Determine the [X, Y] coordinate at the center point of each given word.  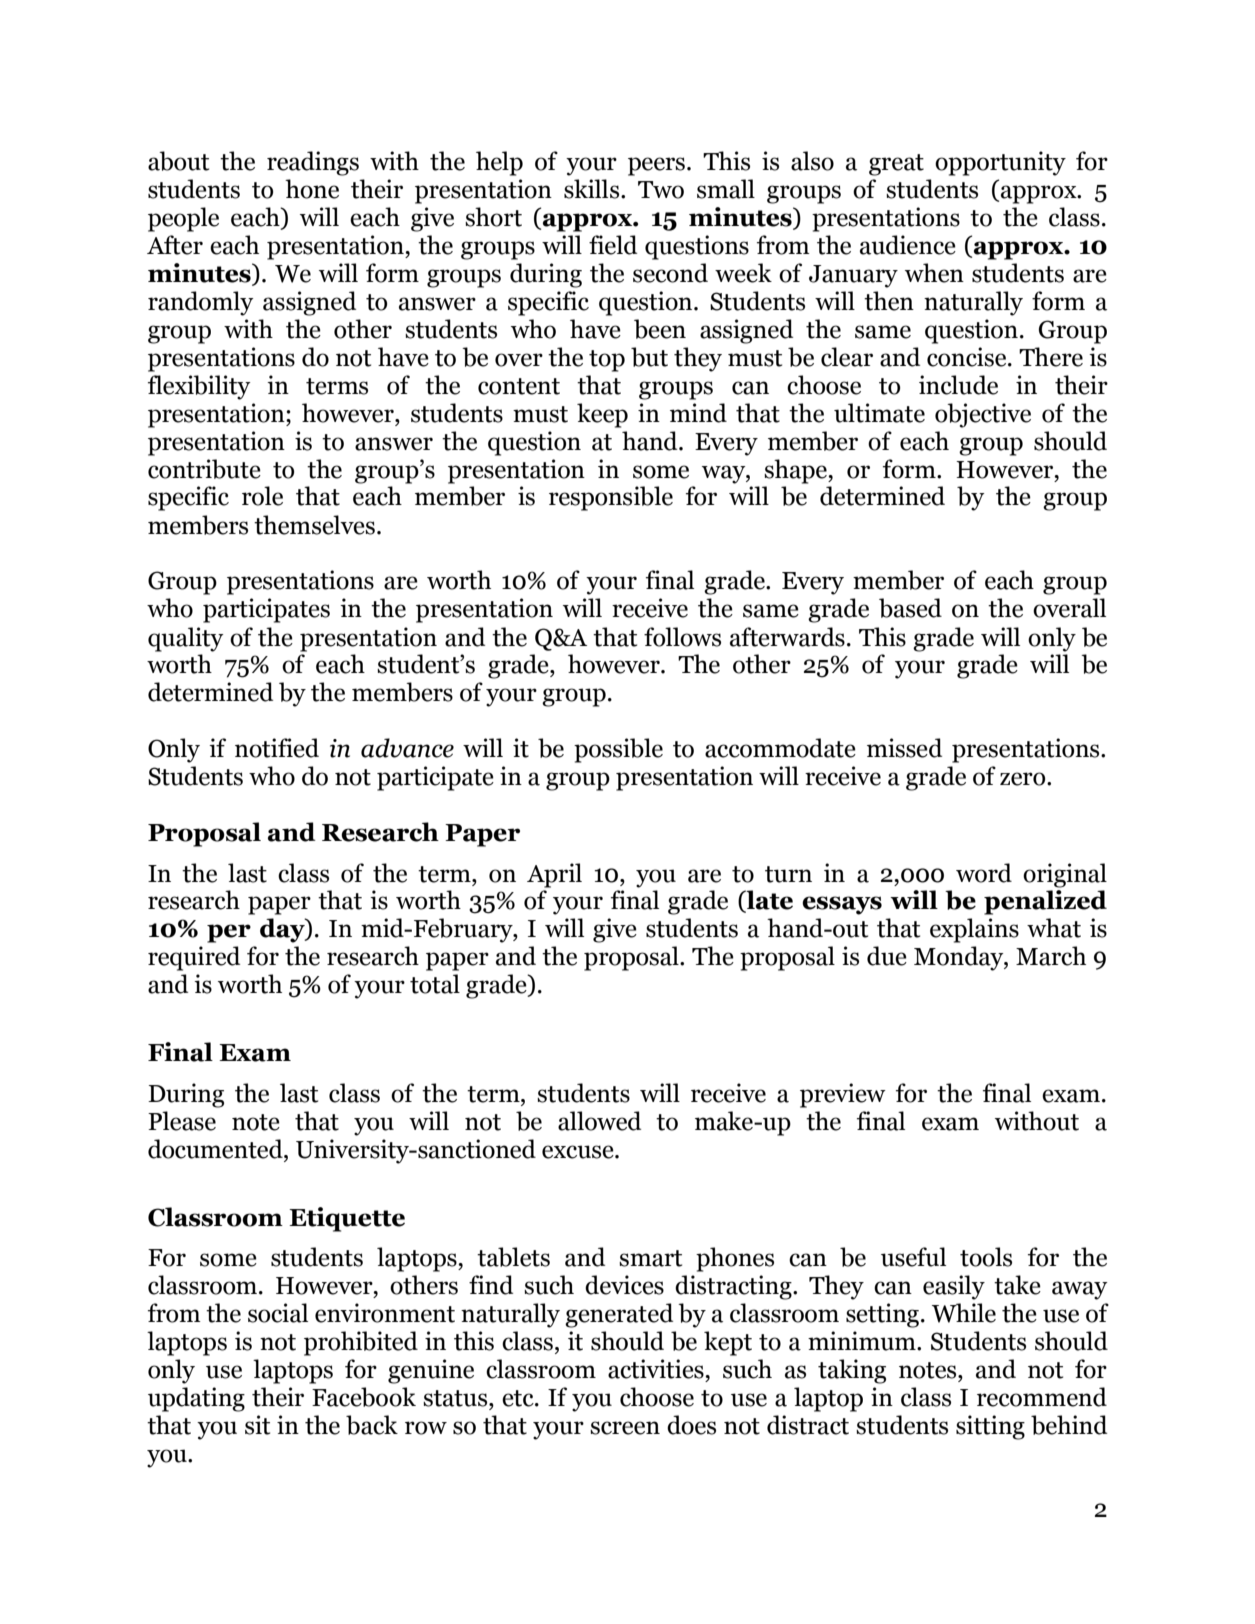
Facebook [364, 1397]
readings [313, 163]
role [262, 496]
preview [843, 1095]
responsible [611, 498]
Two [661, 190]
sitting [990, 1427]
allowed [599, 1121]
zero [1024, 779]
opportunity [1000, 163]
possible [618, 750]
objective [983, 415]
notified [277, 748]
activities [657, 1369]
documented [216, 1149]
